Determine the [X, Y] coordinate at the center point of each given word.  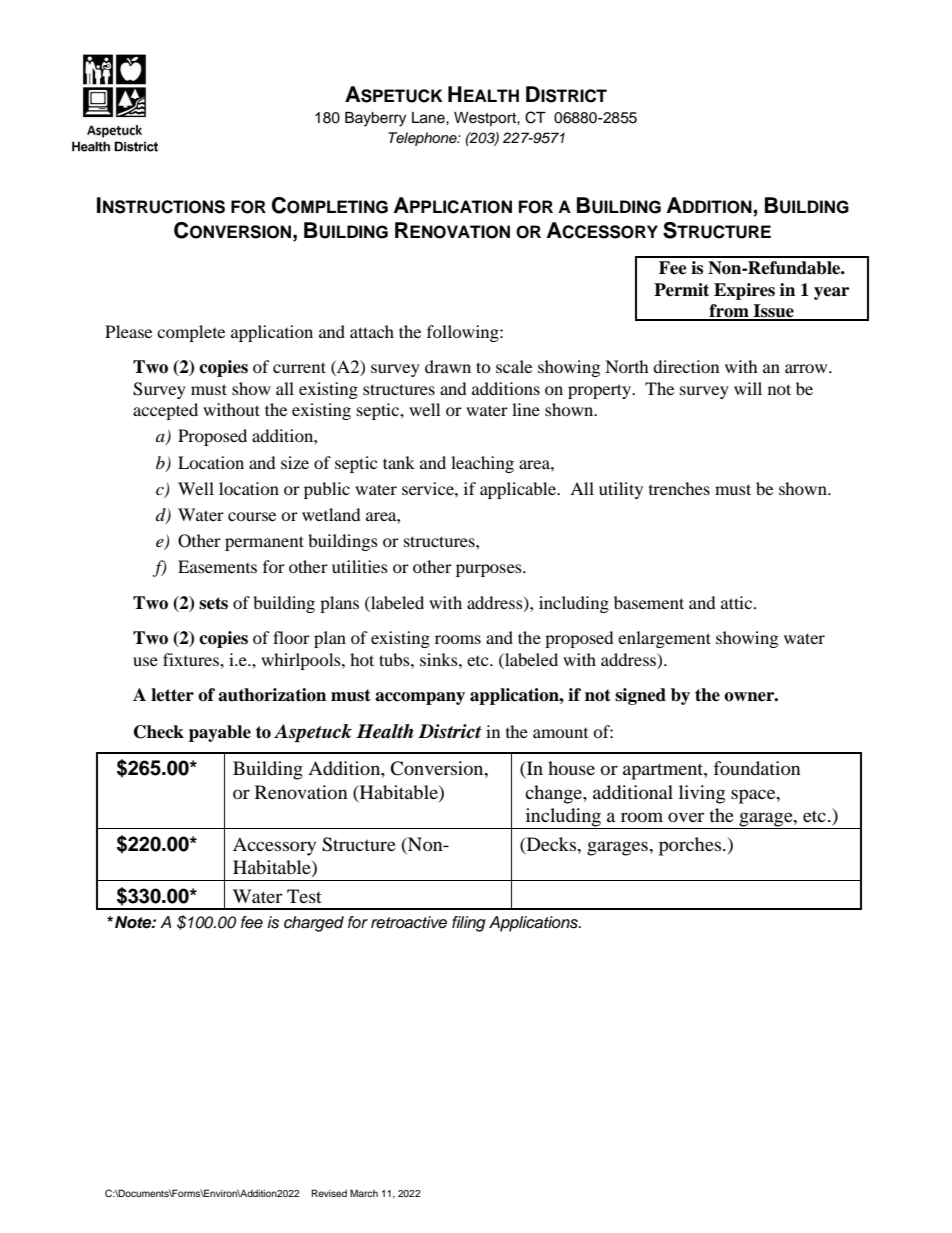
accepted [165, 411]
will [748, 388]
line [526, 409]
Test [304, 896]
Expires [744, 291]
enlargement [664, 639]
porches [691, 846]
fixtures [192, 659]
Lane [429, 118]
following [464, 333]
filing [469, 924]
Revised [329, 1193]
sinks [440, 659]
